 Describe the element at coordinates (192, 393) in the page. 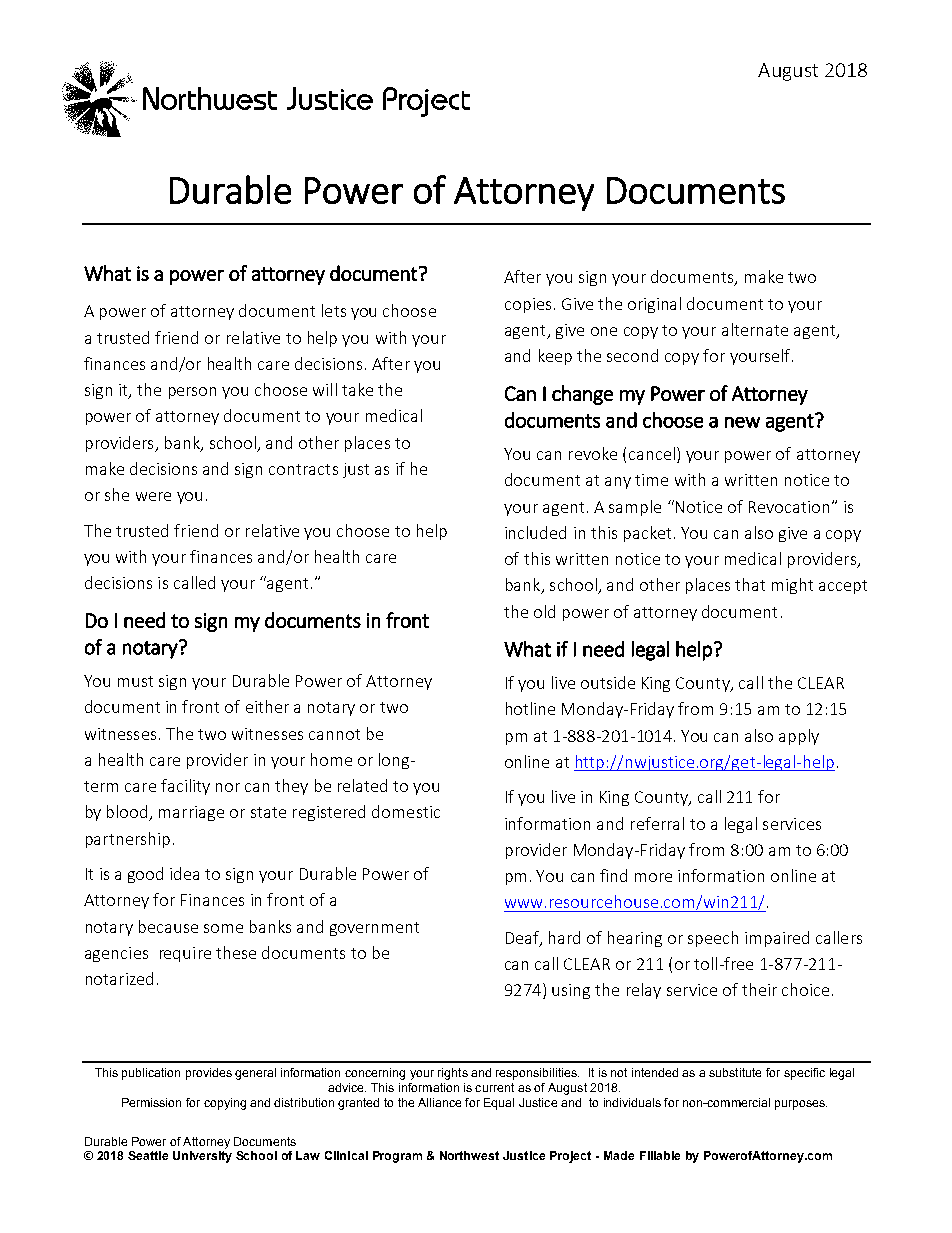

I see `person` at that location.
